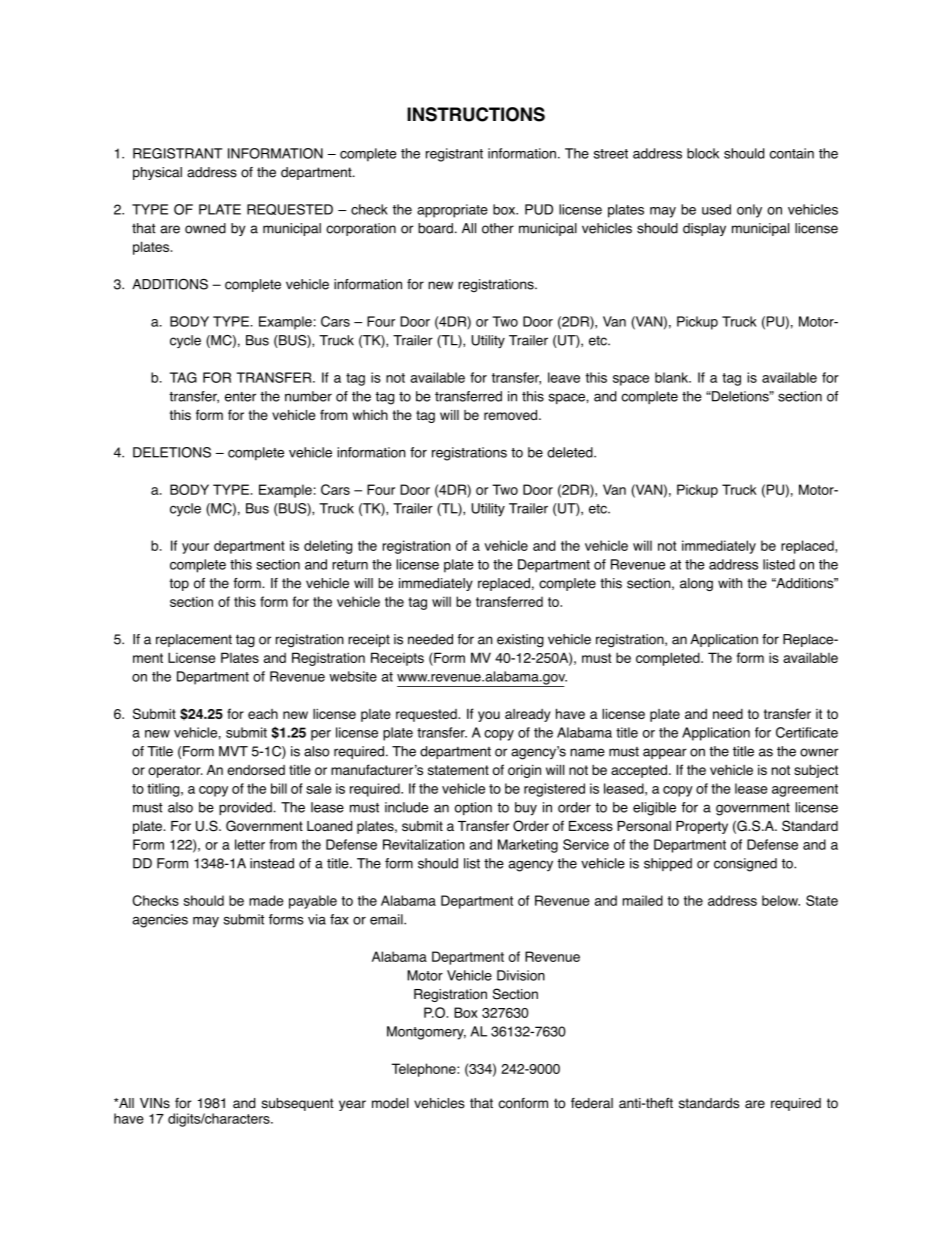 Image resolution: width=952 pixels, height=1233 pixels. What do you see at coordinates (157, 173) in the screenshot?
I see `physical` at bounding box center [157, 173].
